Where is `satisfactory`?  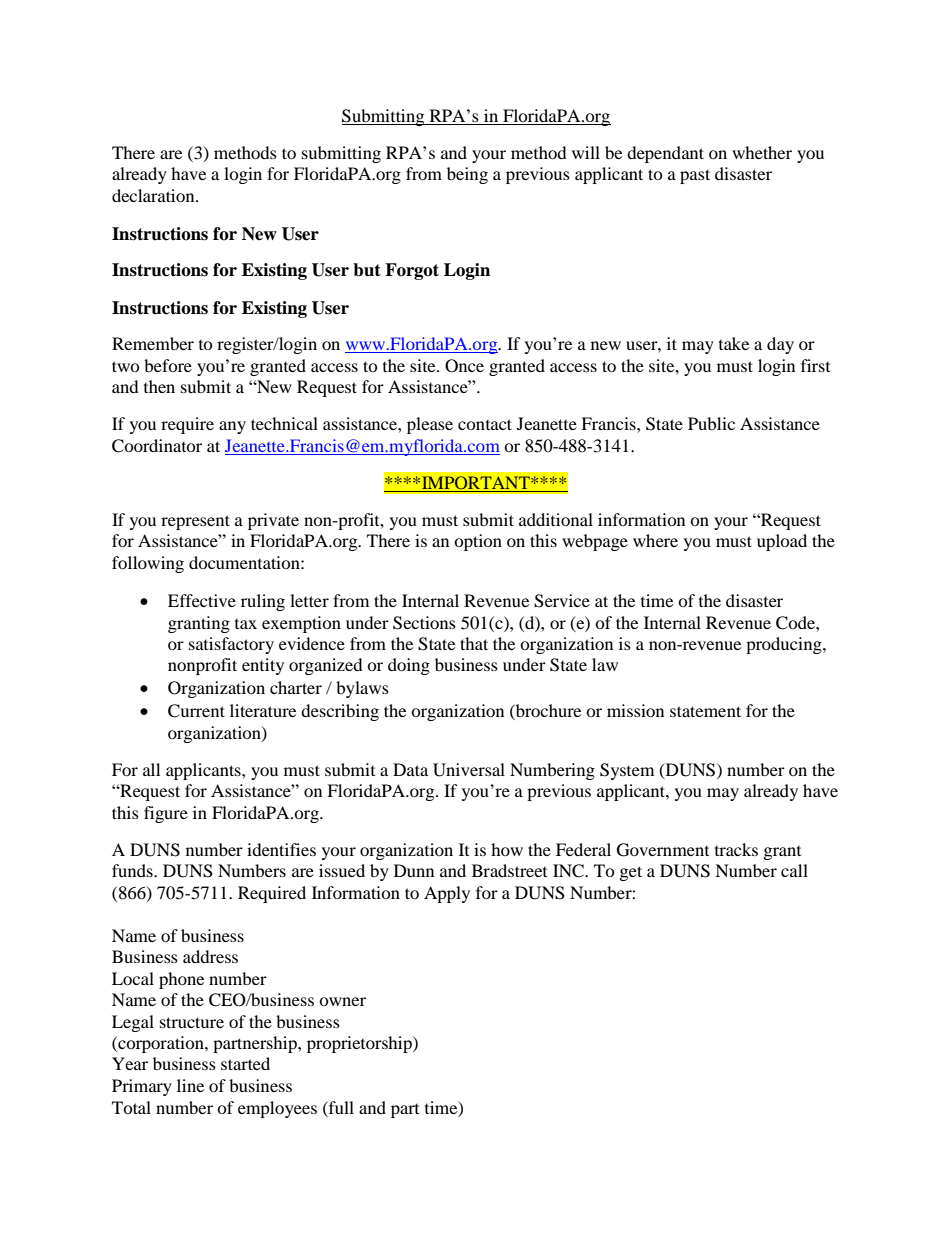
satisfactory is located at coordinates (231, 645).
